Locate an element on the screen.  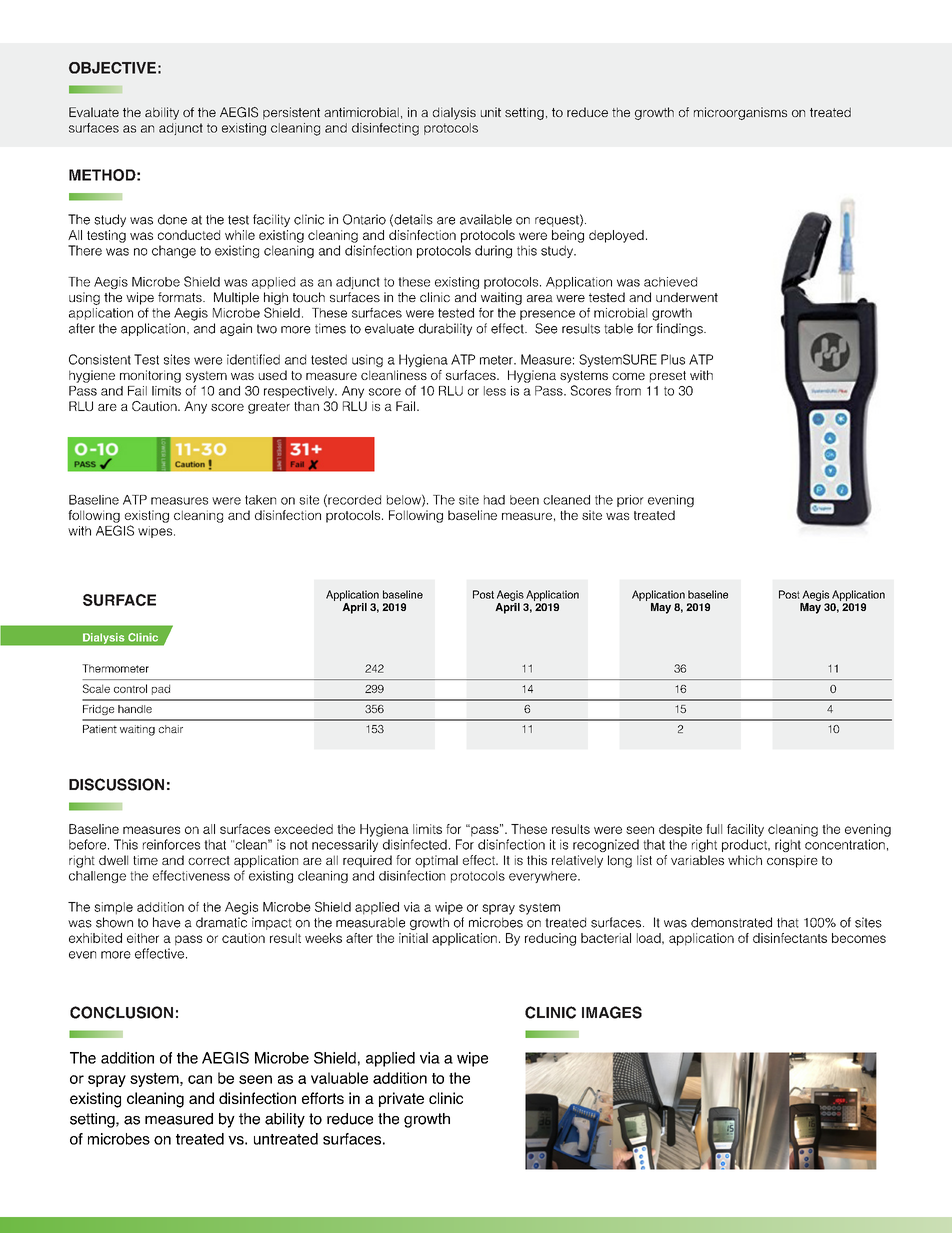
disinfected is located at coordinates (415, 844).
